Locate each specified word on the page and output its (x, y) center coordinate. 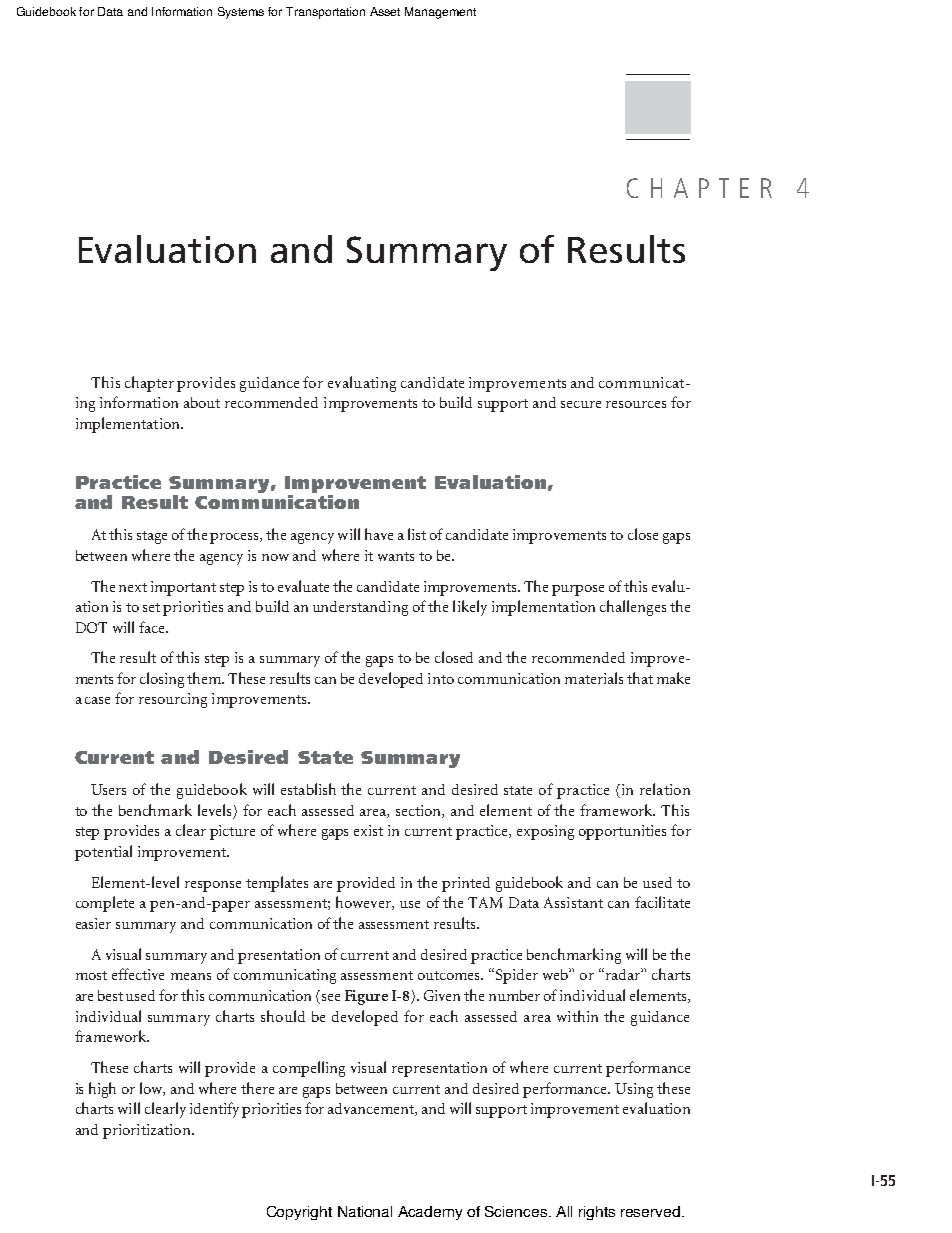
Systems (241, 13)
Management (440, 13)
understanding (360, 608)
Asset (385, 11)
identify (214, 1110)
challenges (633, 608)
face (153, 627)
